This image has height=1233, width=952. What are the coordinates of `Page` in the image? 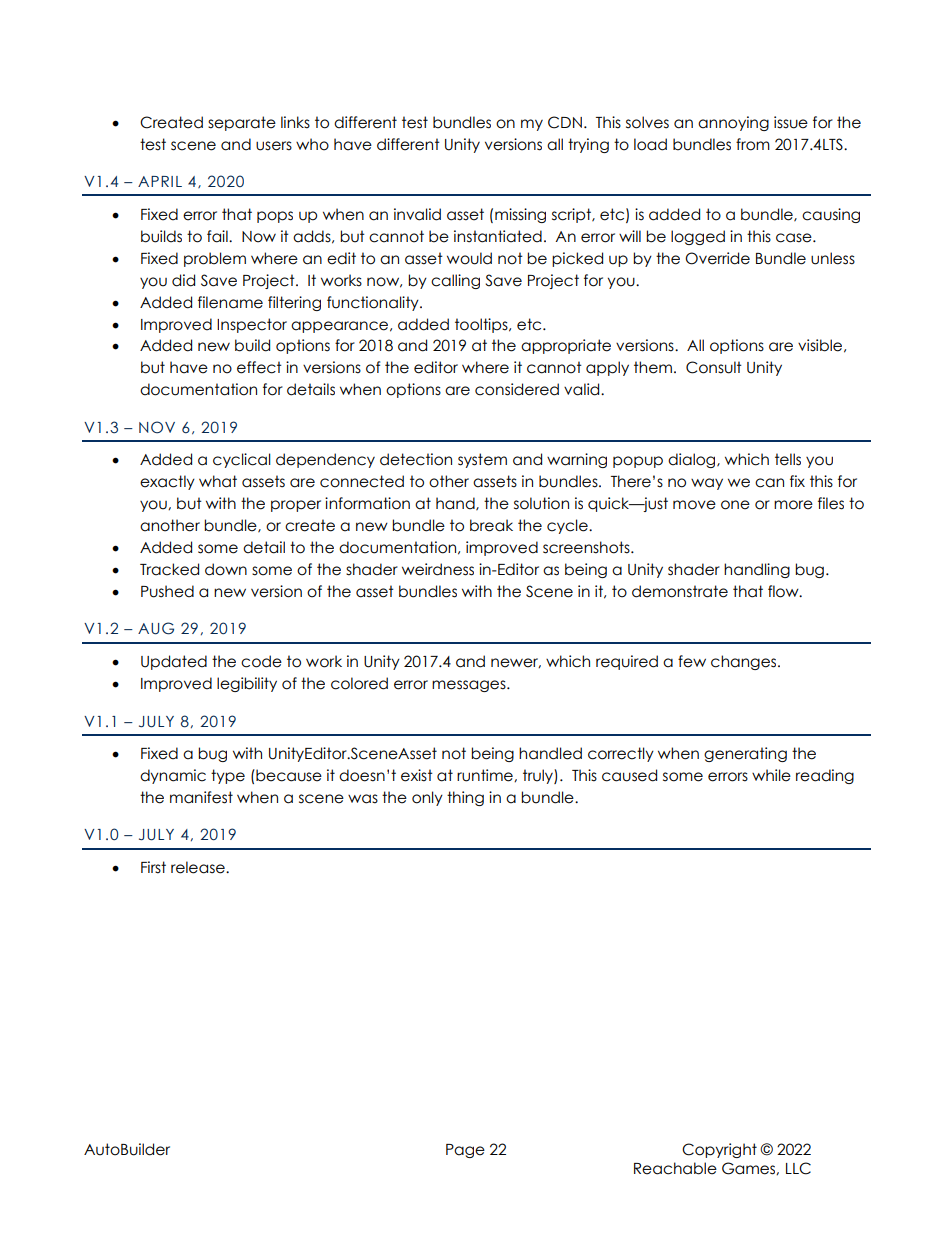 It's located at (465, 1151).
